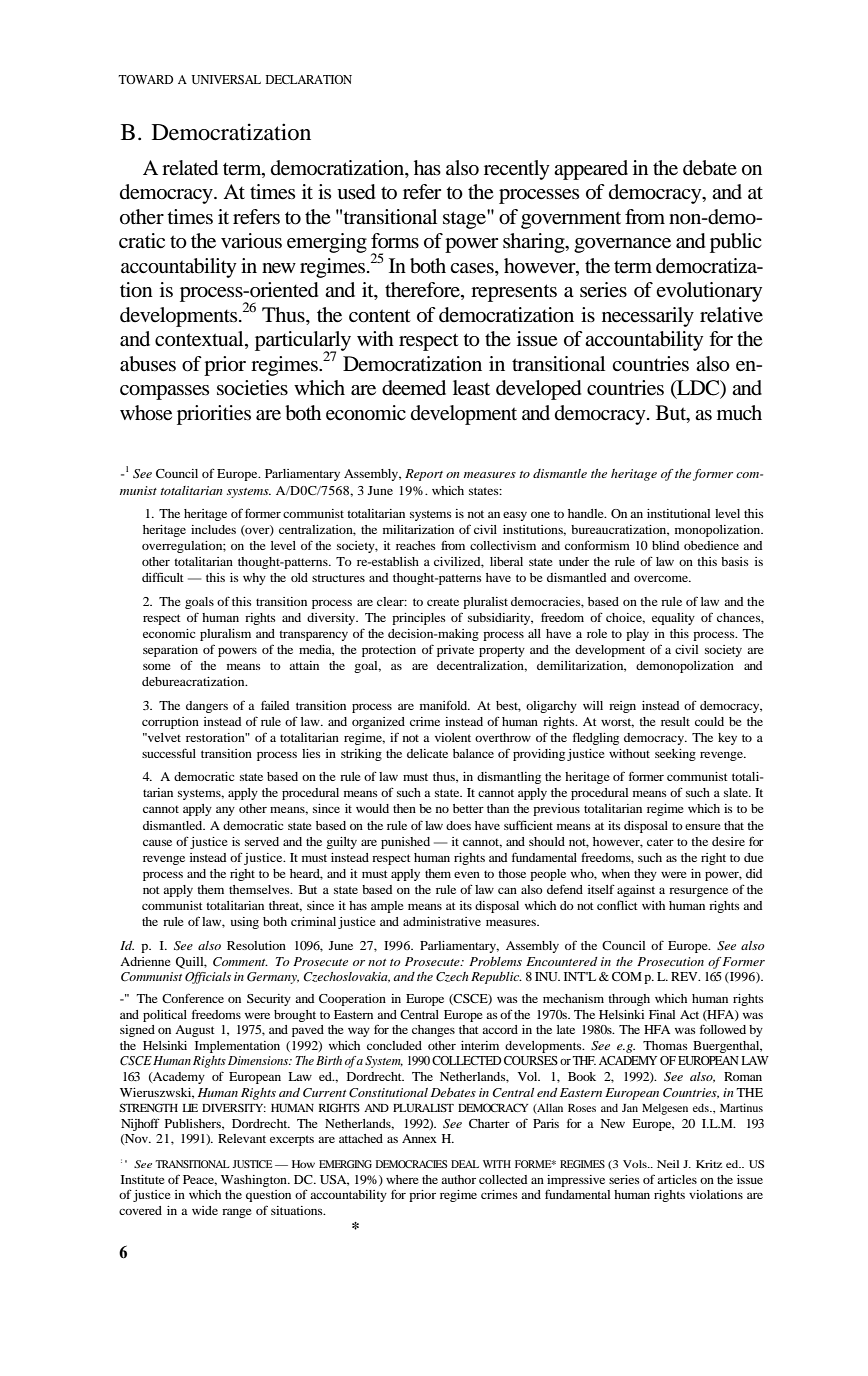 The image size is (868, 1376). What do you see at coordinates (677, 1179) in the image?
I see `articles` at bounding box center [677, 1179].
